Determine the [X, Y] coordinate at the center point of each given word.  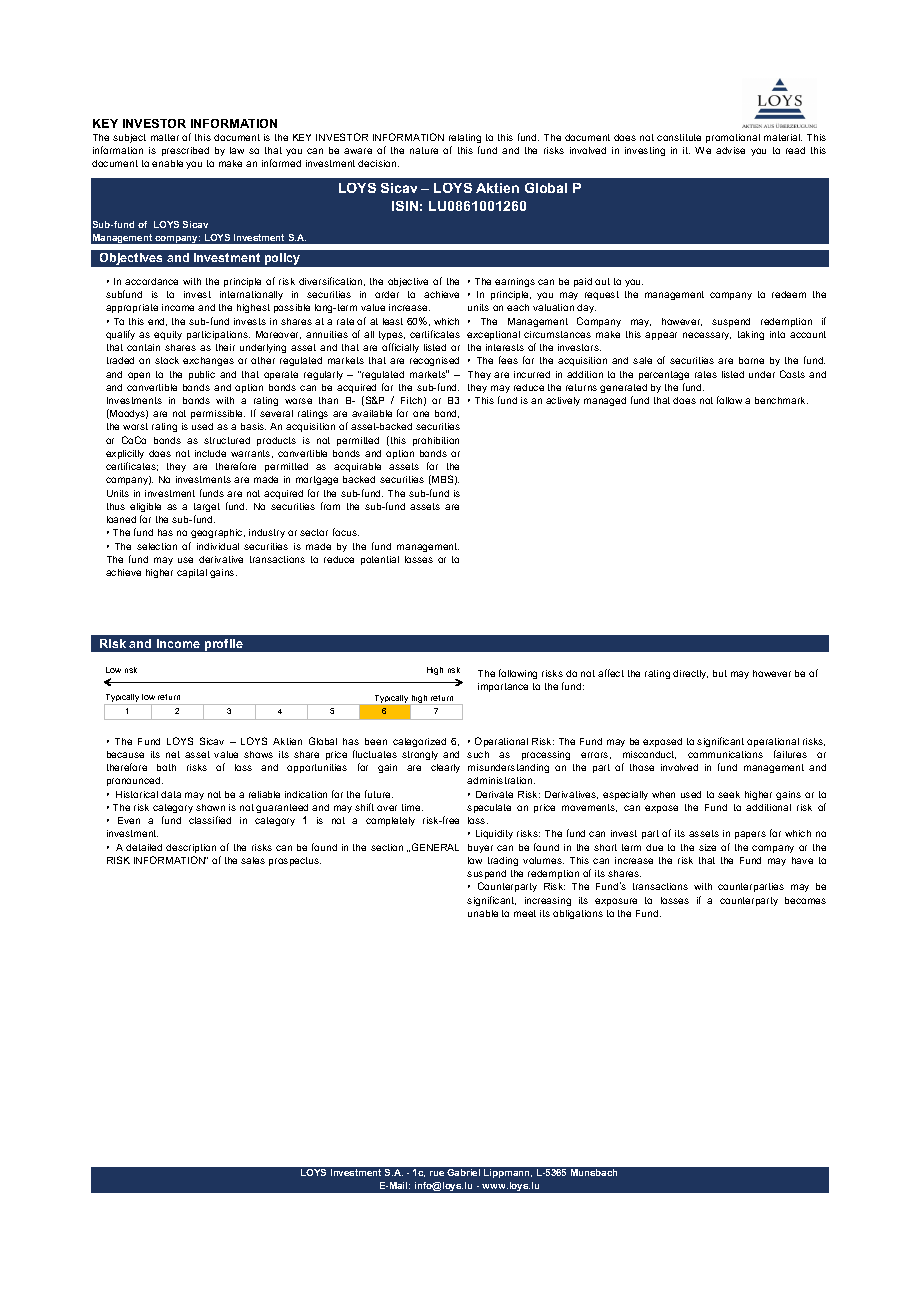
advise [730, 150]
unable [483, 913]
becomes [805, 900]
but [720, 673]
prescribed [185, 151]
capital [192, 573]
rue [437, 1173]
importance [503, 687]
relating [465, 138]
